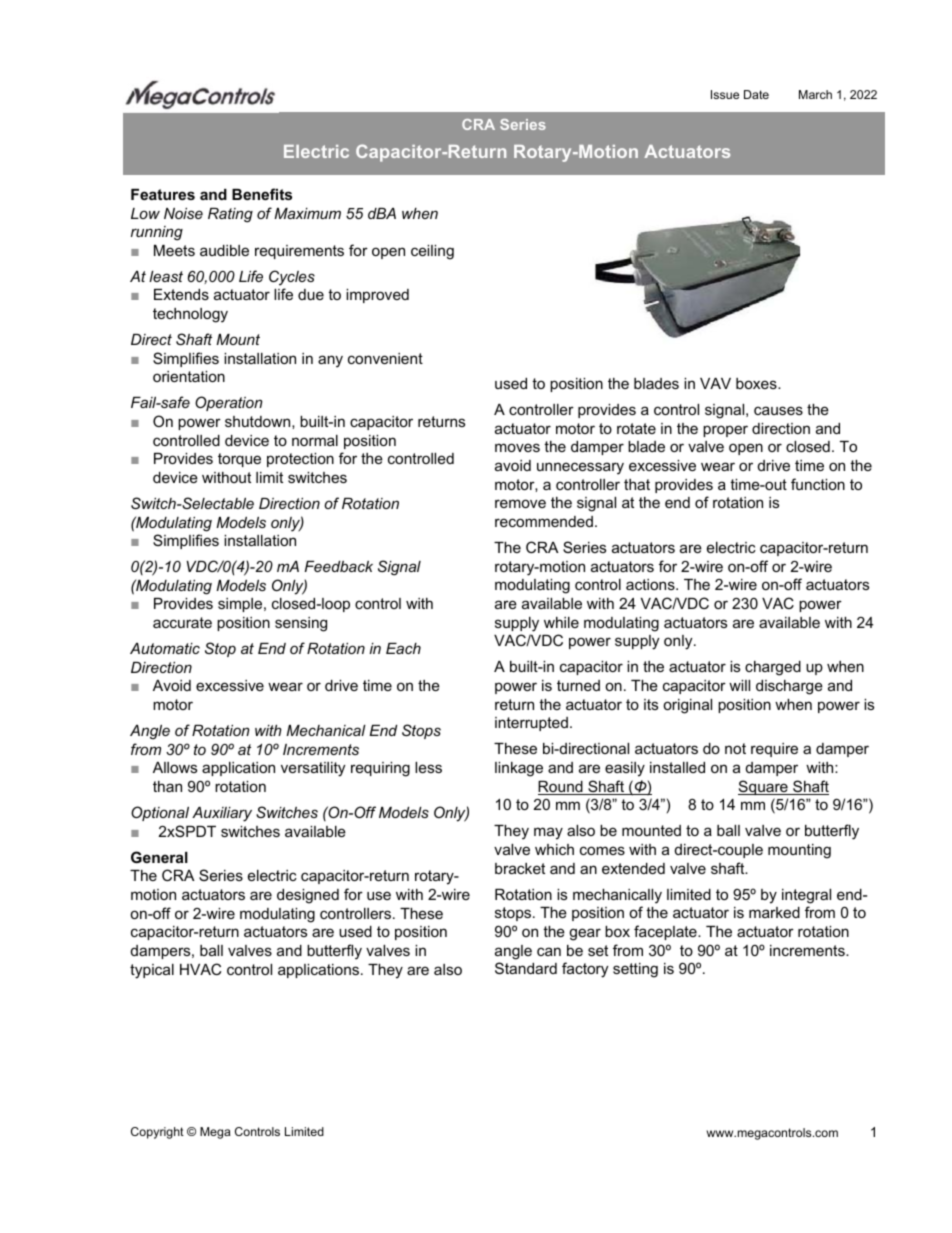  I want to click on convenient, so click(385, 358).
